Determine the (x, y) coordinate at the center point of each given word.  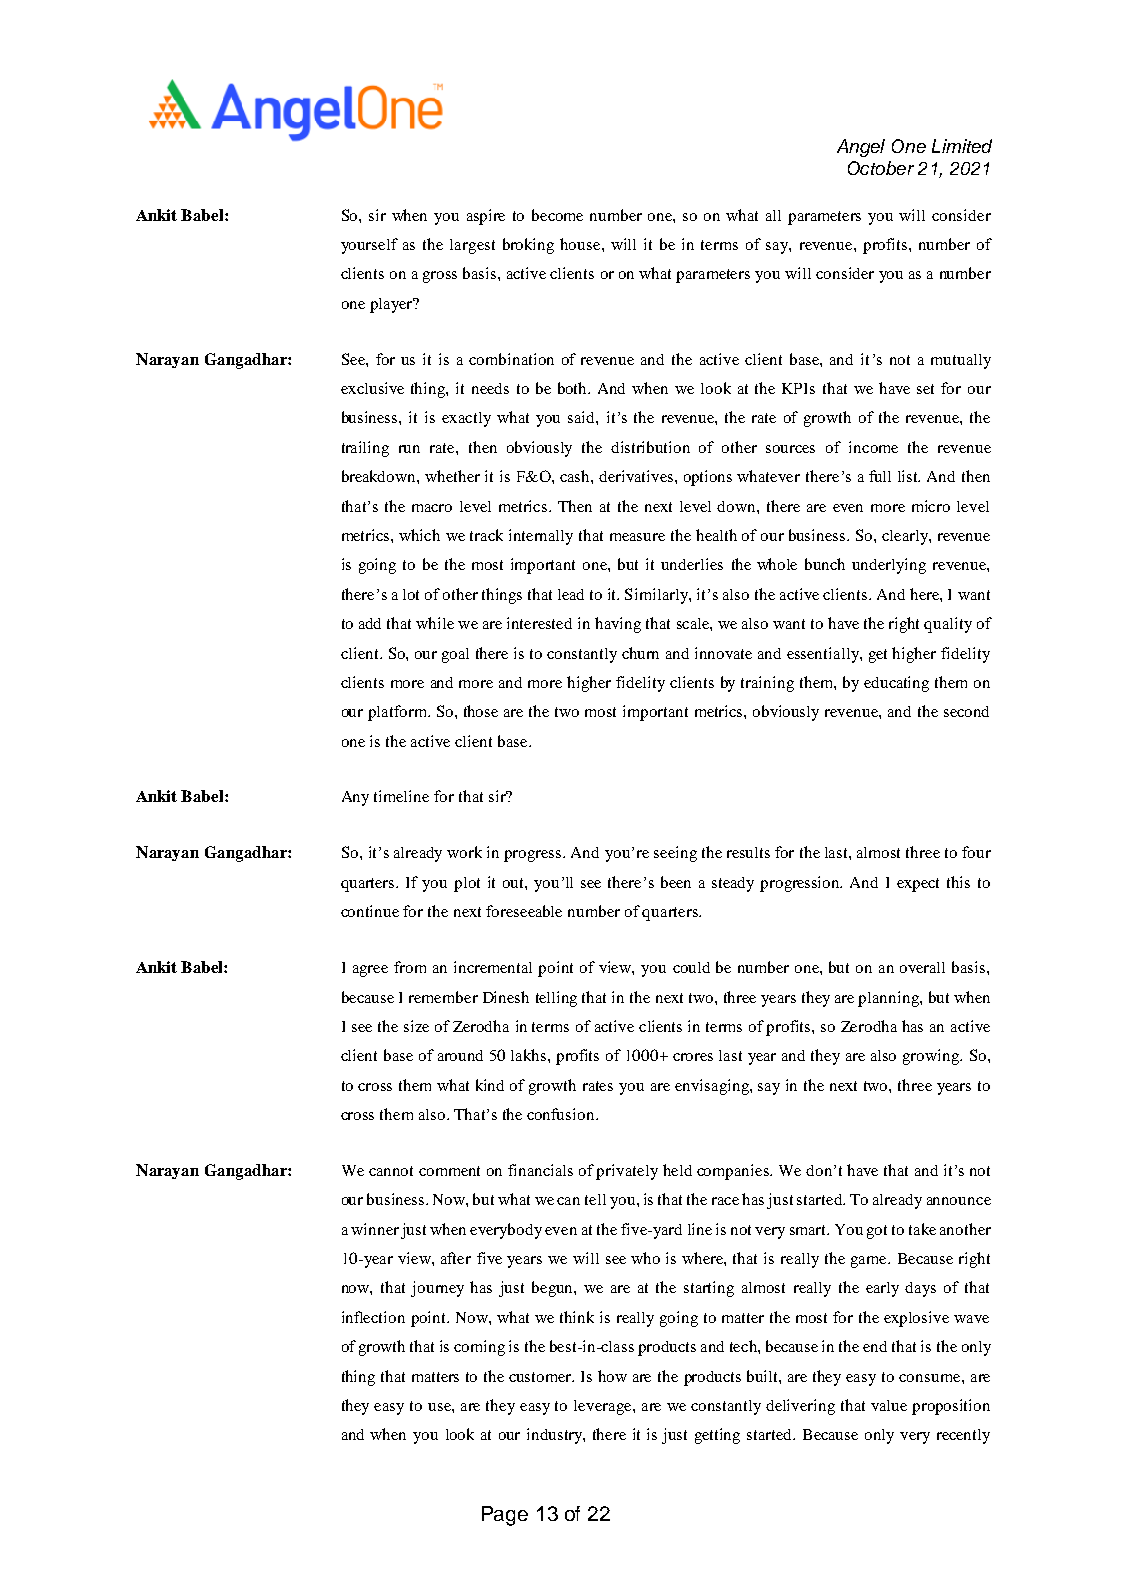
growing (932, 1057)
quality (948, 625)
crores (693, 1057)
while (435, 623)
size (416, 1026)
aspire (486, 217)
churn (640, 653)
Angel (861, 148)
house (581, 244)
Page (505, 1516)
